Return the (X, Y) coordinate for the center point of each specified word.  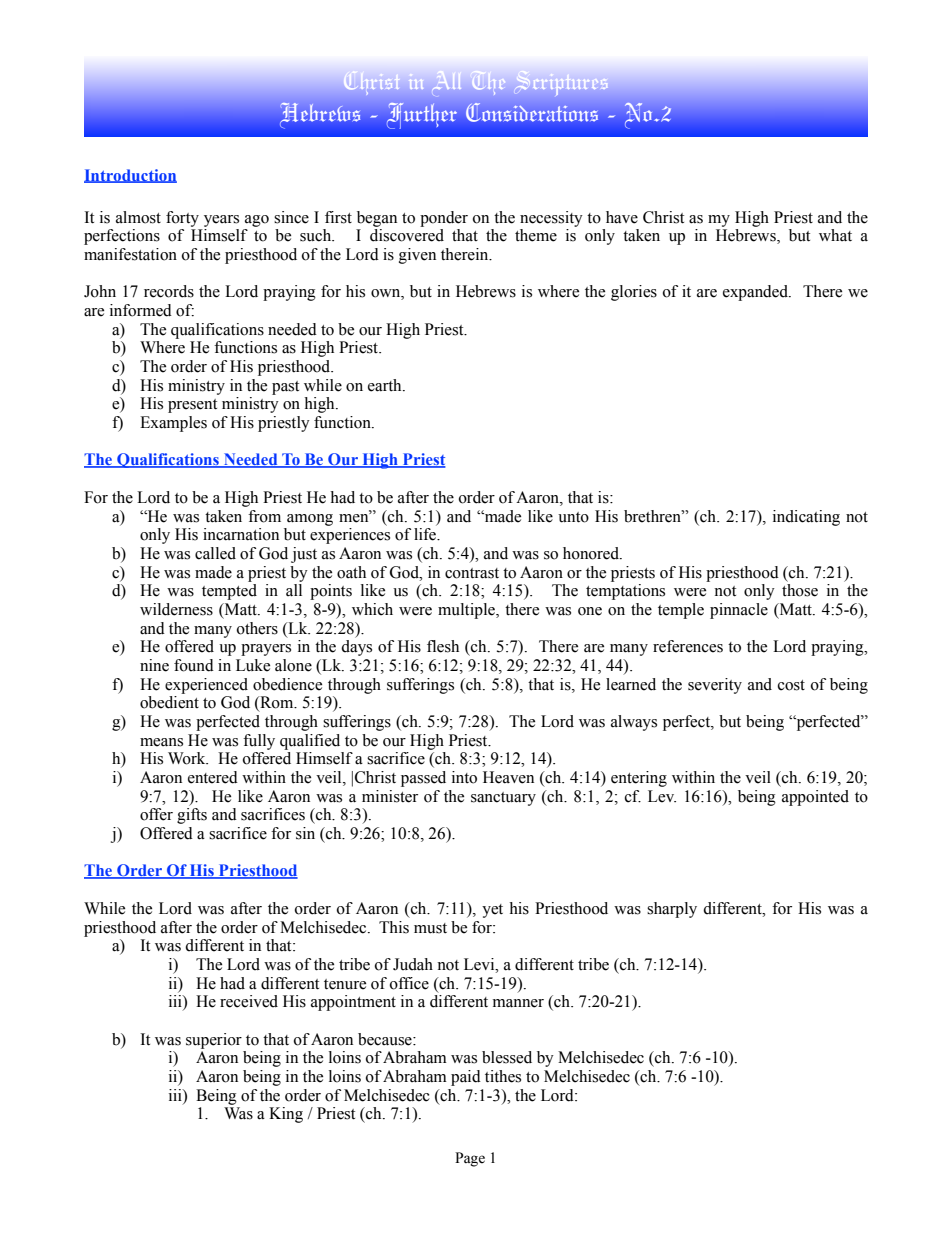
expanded (756, 293)
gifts (192, 816)
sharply (672, 910)
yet (492, 911)
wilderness (176, 609)
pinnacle (739, 611)
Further (422, 115)
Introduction (130, 176)
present (192, 406)
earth (386, 385)
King (286, 1115)
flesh (443, 646)
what (835, 235)
